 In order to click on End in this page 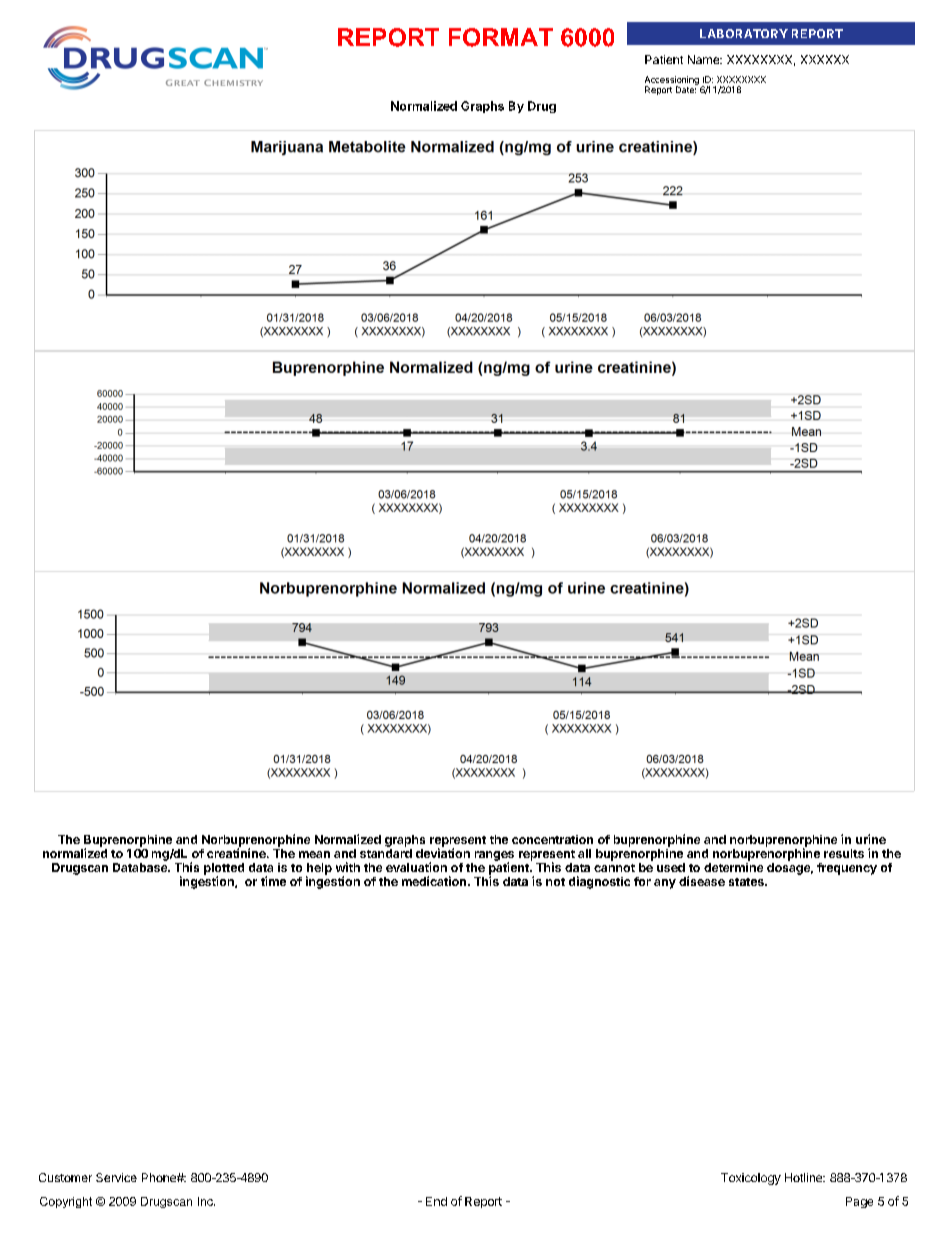, I will do `click(436, 1201)`.
